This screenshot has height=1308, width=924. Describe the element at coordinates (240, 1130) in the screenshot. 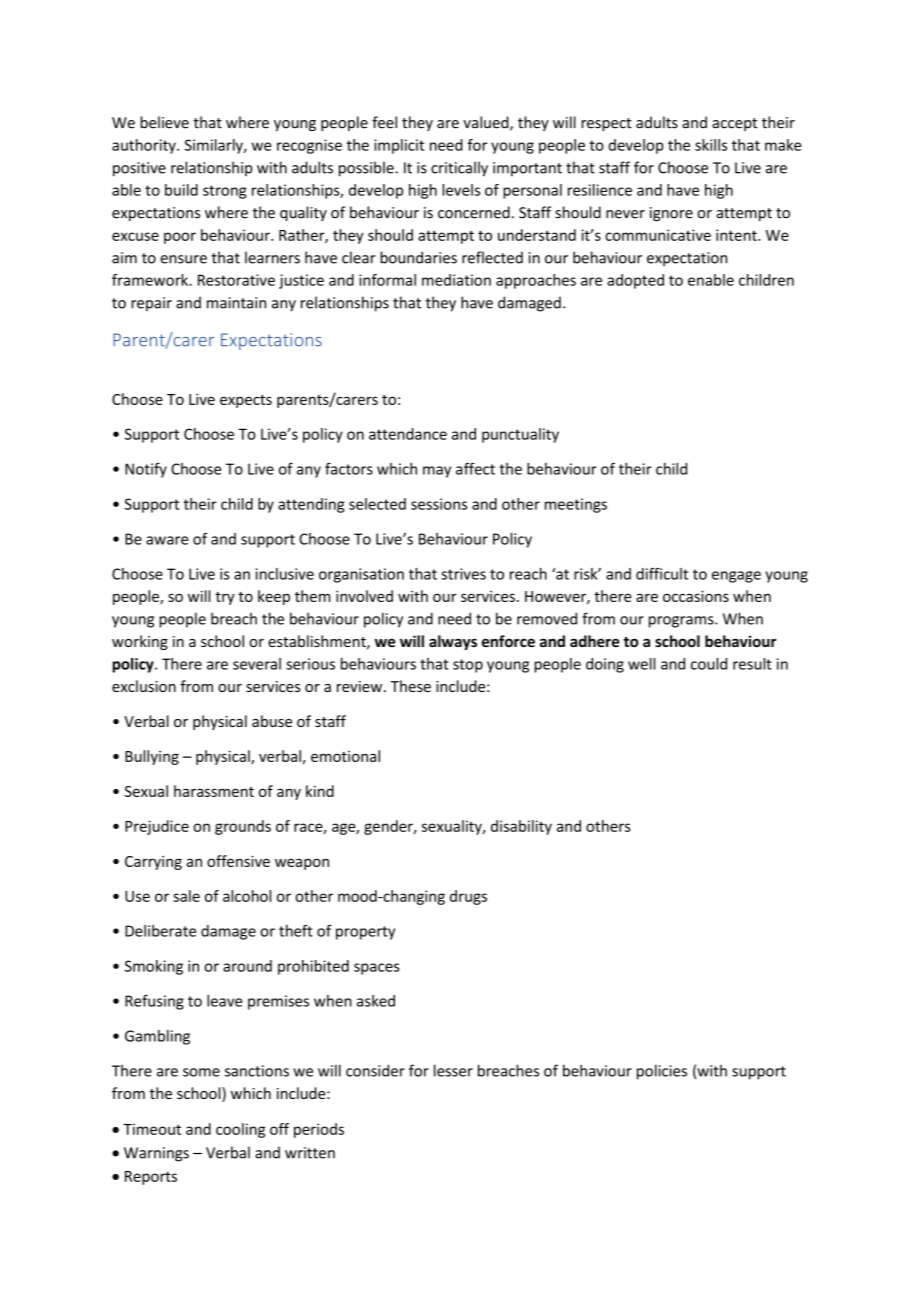

I see `cooling` at that location.
